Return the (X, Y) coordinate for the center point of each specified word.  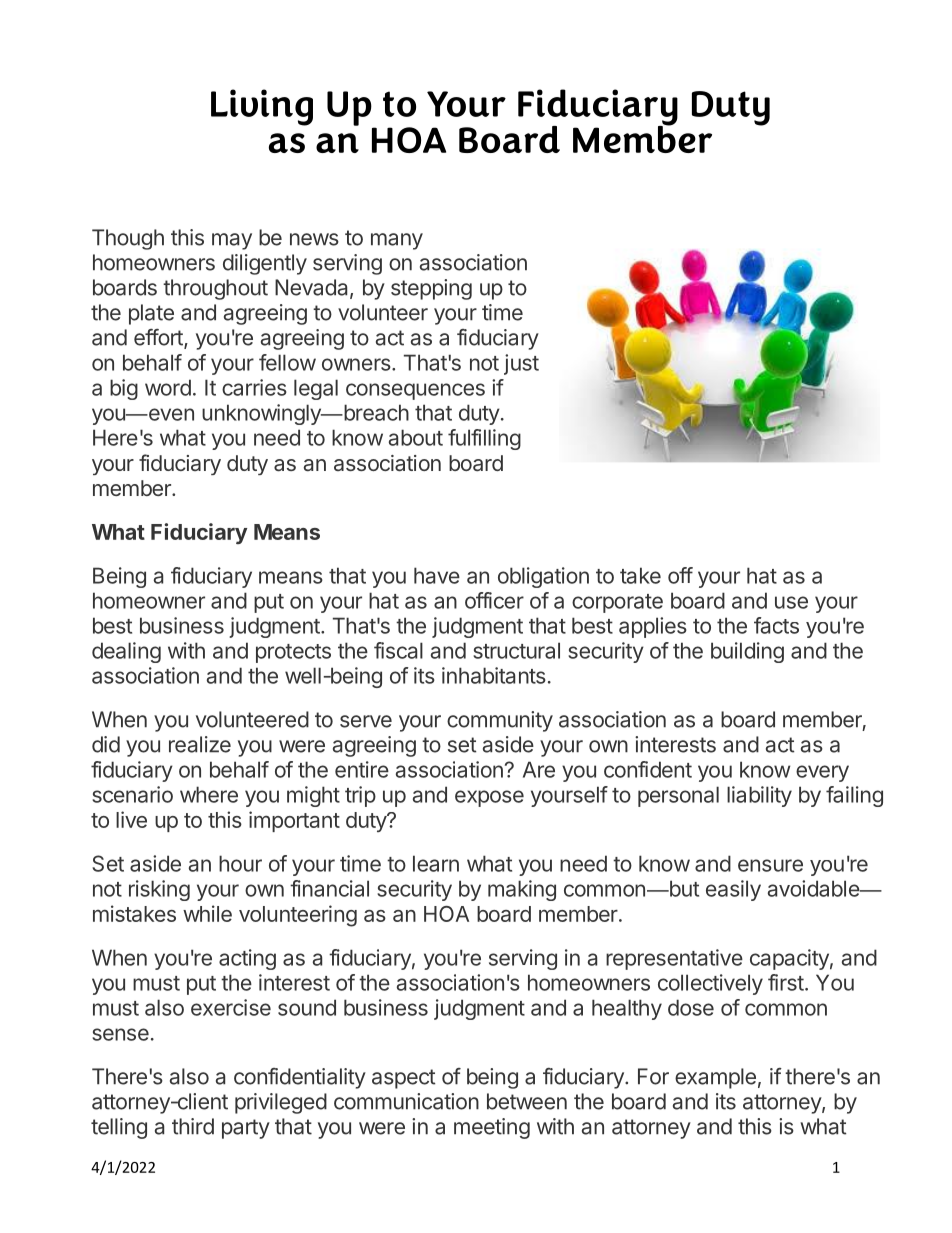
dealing (126, 652)
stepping (431, 289)
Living (262, 107)
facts (776, 625)
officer (494, 600)
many (397, 241)
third (193, 1126)
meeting (492, 1128)
